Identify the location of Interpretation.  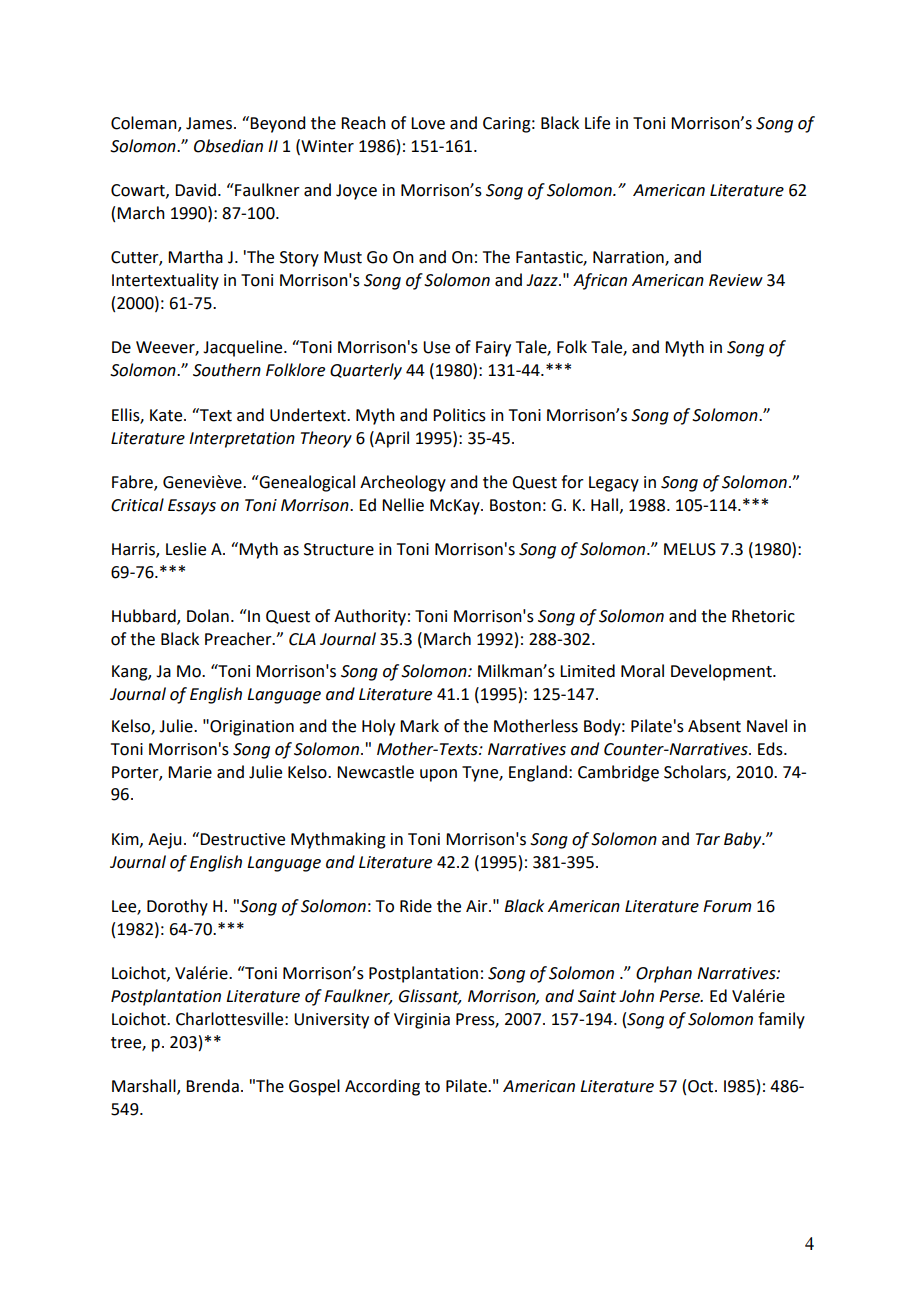
(242, 440).
